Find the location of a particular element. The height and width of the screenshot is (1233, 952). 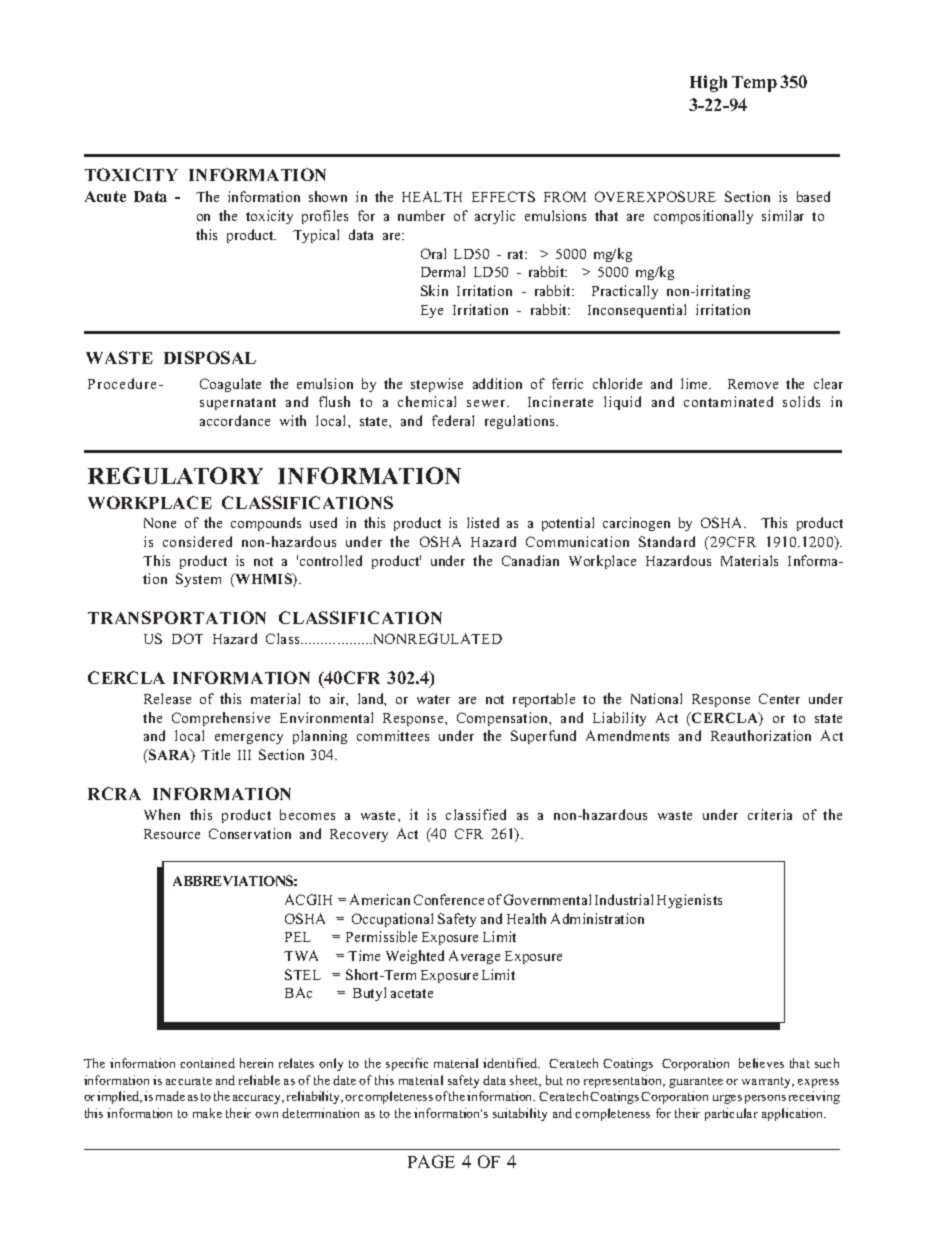

make is located at coordinates (207, 1113).
